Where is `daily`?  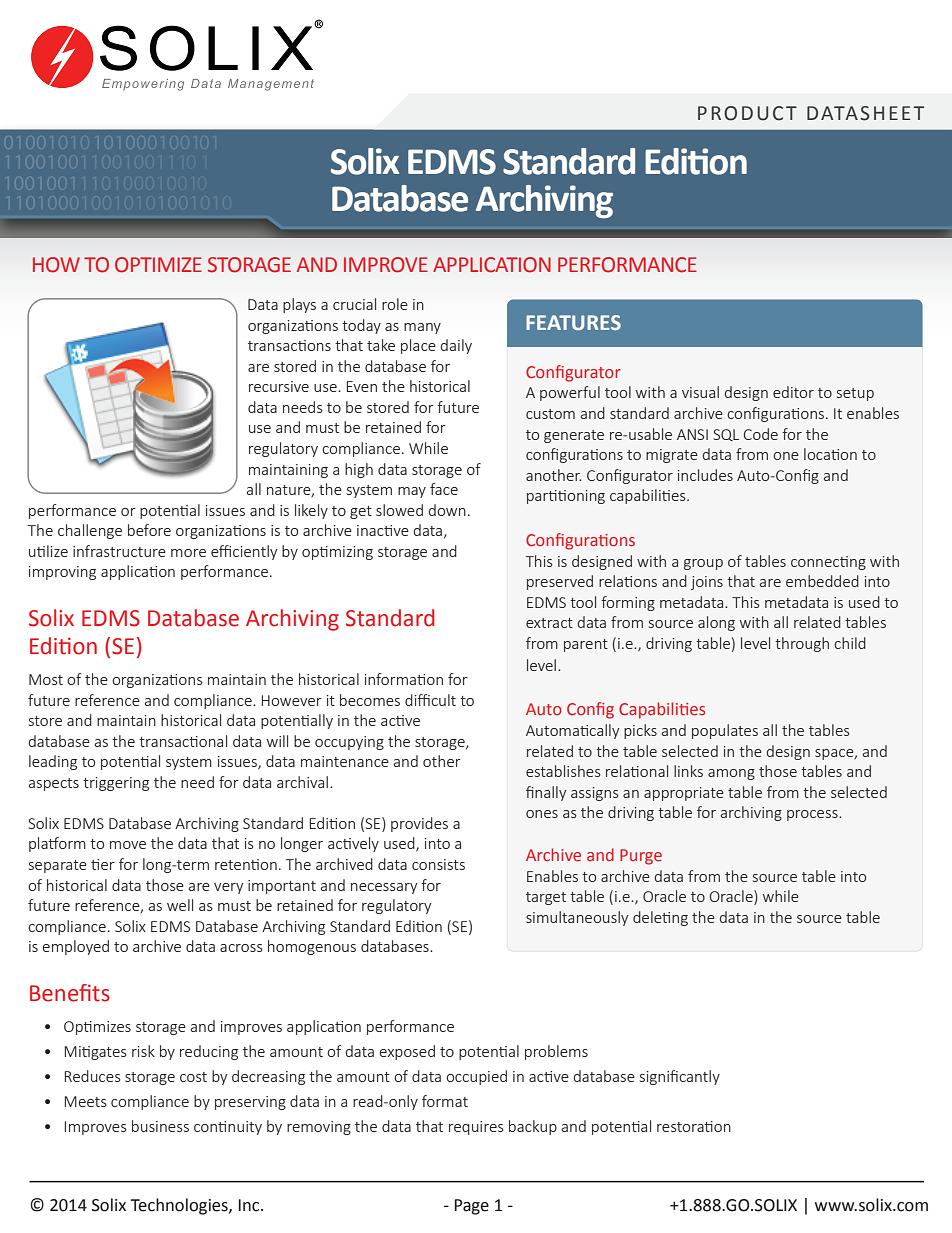 daily is located at coordinates (456, 346).
